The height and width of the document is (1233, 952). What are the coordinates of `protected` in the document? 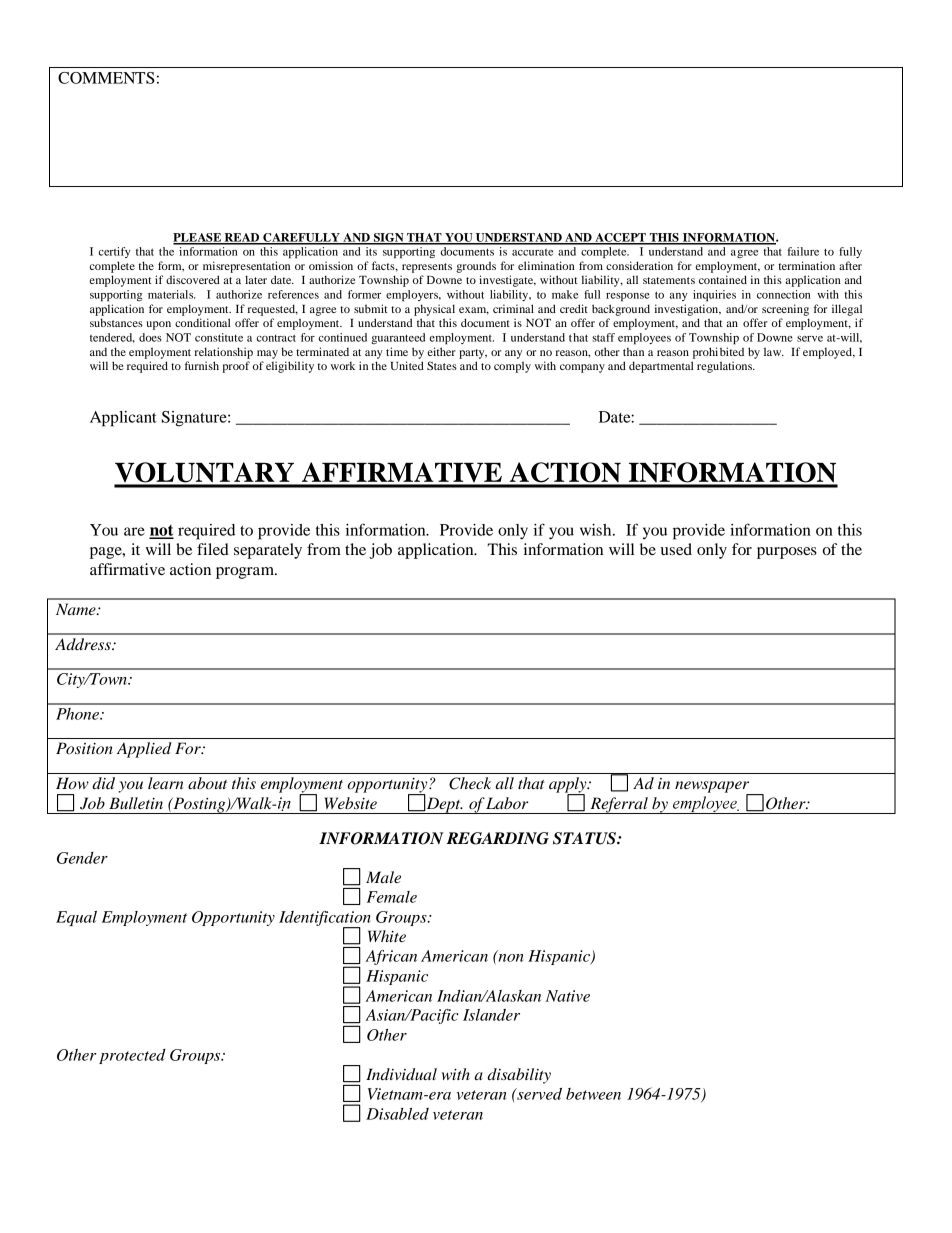 It's located at (132, 1056).
